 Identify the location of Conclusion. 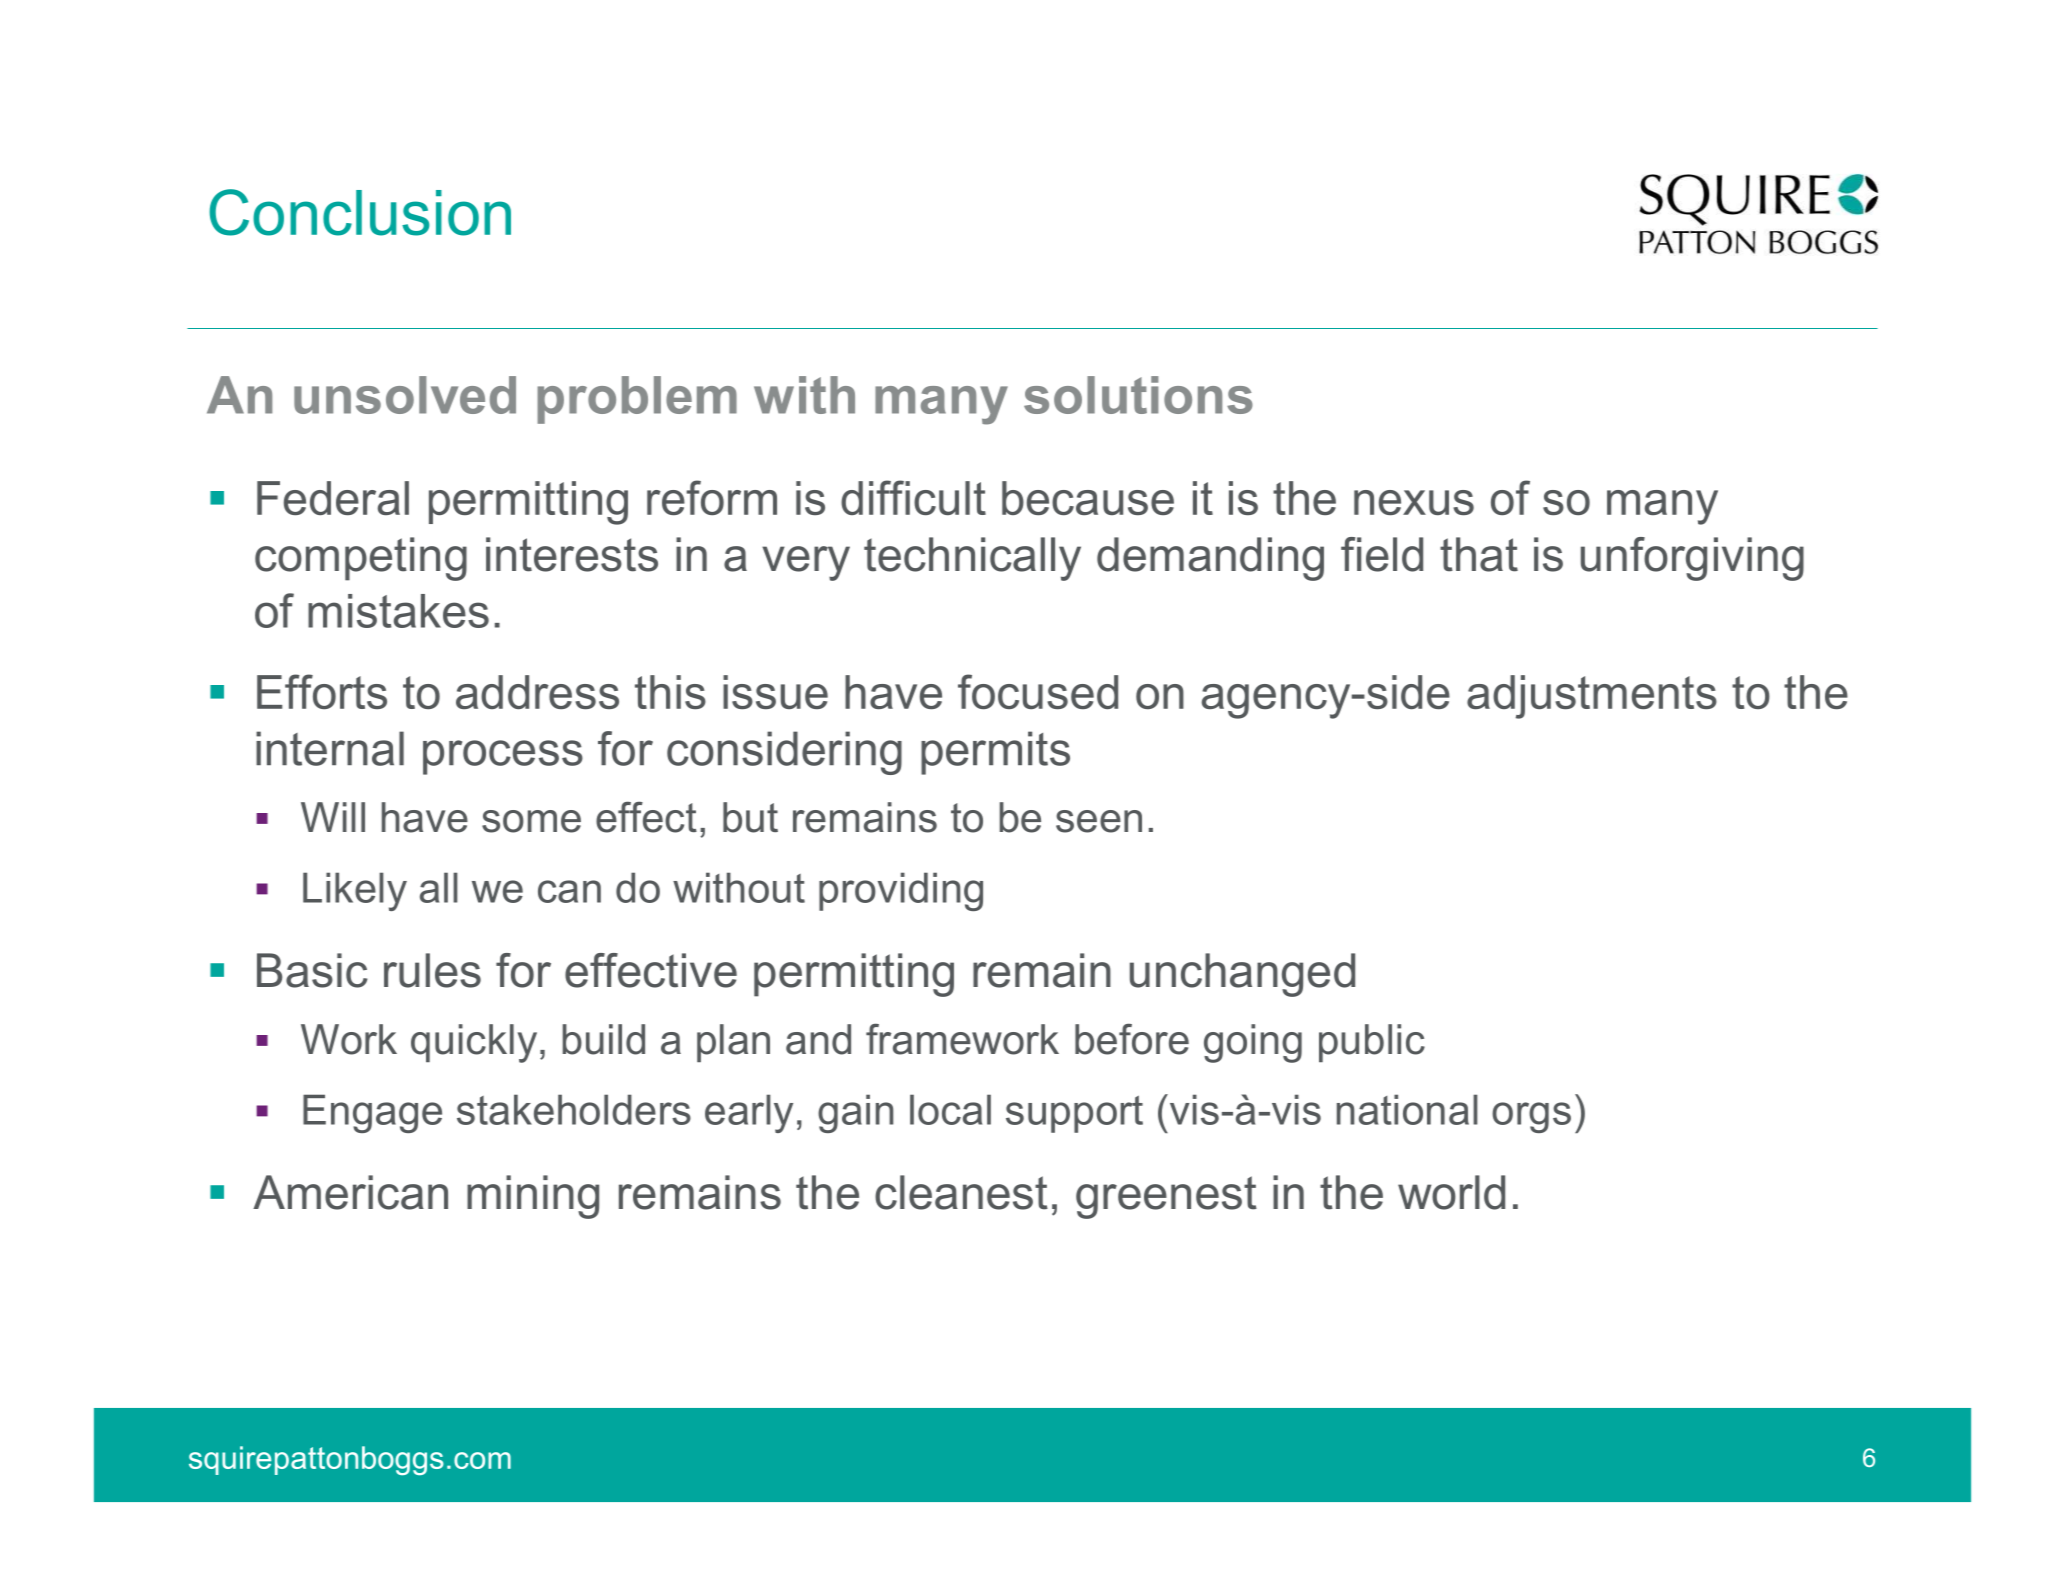
(360, 212).
